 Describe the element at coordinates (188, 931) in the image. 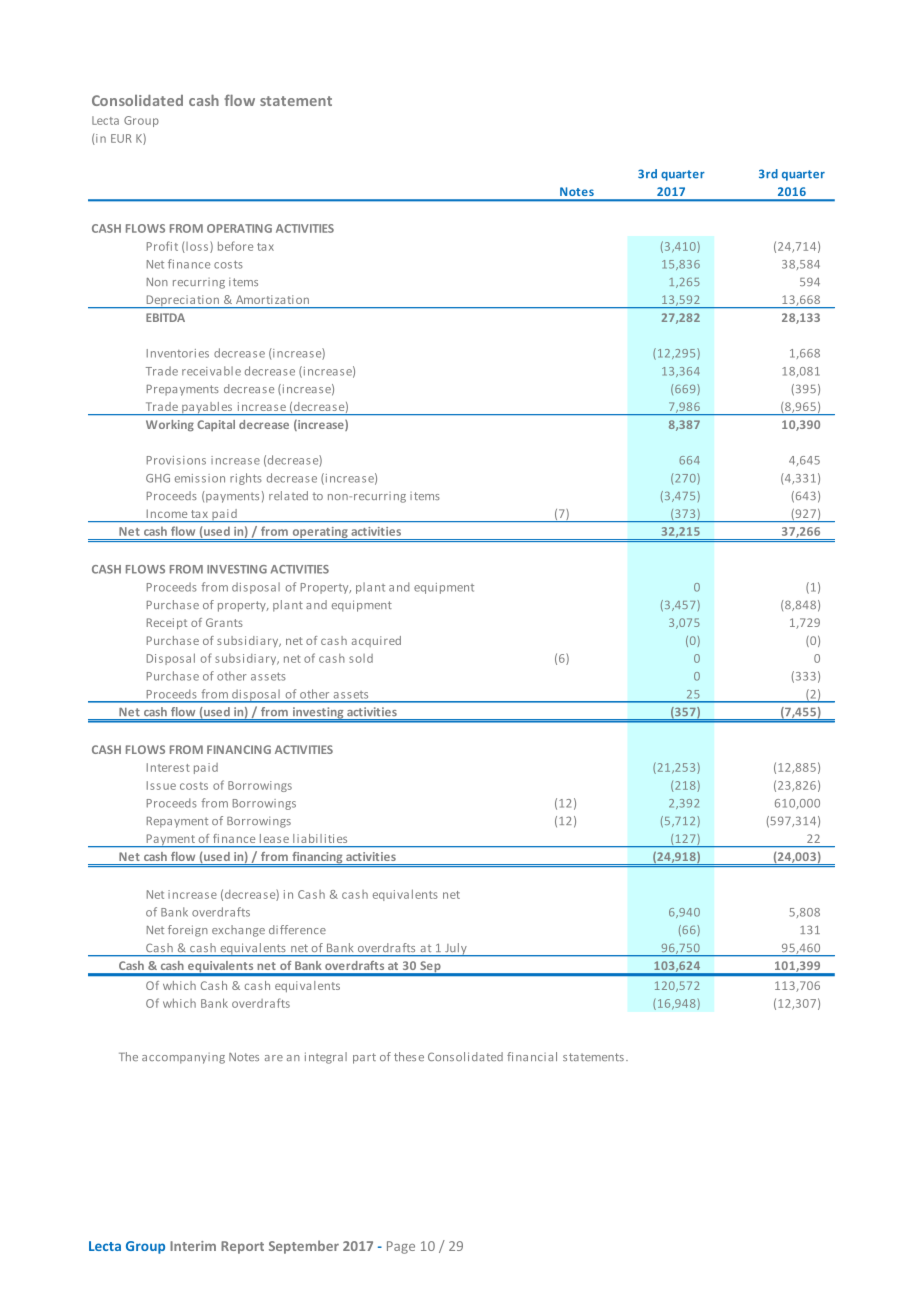

I see `foreign` at that location.
